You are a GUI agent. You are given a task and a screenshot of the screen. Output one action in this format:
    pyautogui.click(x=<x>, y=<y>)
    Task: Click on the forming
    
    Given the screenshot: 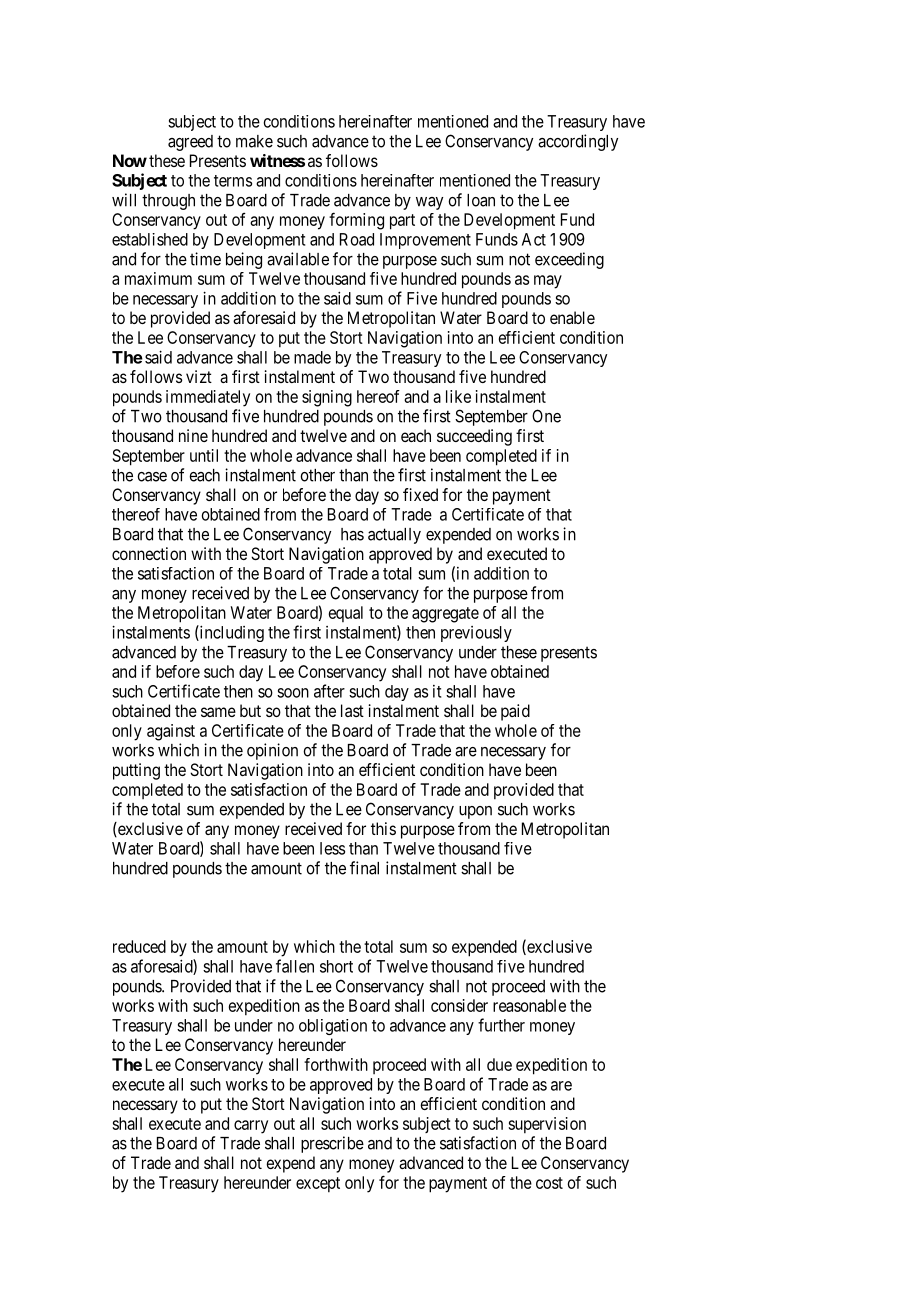 What is the action you would take?
    pyautogui.click(x=356, y=221)
